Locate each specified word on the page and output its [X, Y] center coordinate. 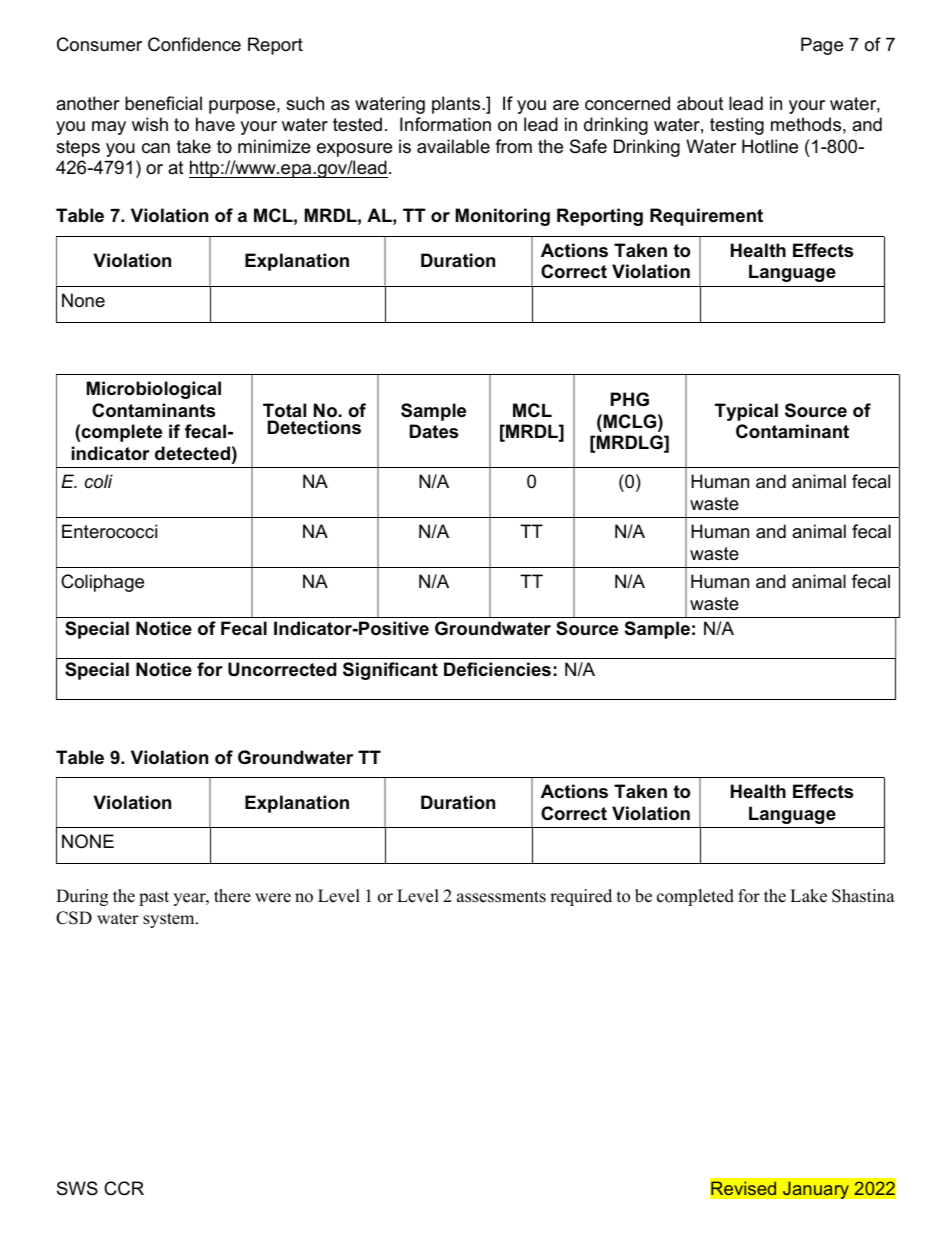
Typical [746, 412]
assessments [501, 897]
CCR [124, 1188]
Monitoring [503, 217]
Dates [434, 431]
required [581, 897]
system [170, 920]
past [154, 898]
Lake [808, 896]
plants [457, 105]
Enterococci [109, 531]
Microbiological [154, 390]
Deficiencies [497, 669]
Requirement [706, 217]
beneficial [163, 103]
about [700, 103]
